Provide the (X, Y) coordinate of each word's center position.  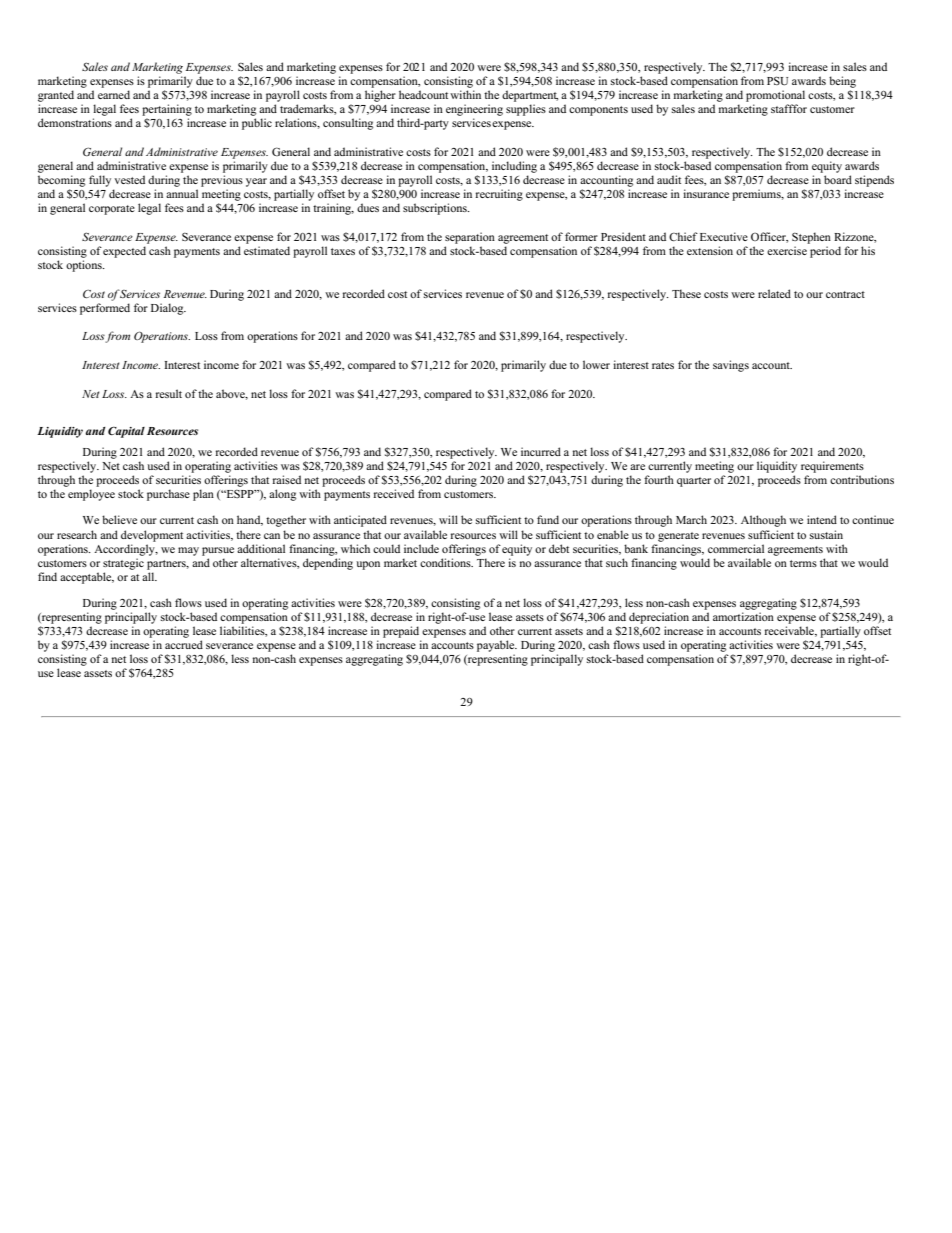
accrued (184, 644)
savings (731, 366)
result (169, 393)
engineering (474, 110)
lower (596, 364)
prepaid (401, 632)
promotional (775, 96)
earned (114, 94)
